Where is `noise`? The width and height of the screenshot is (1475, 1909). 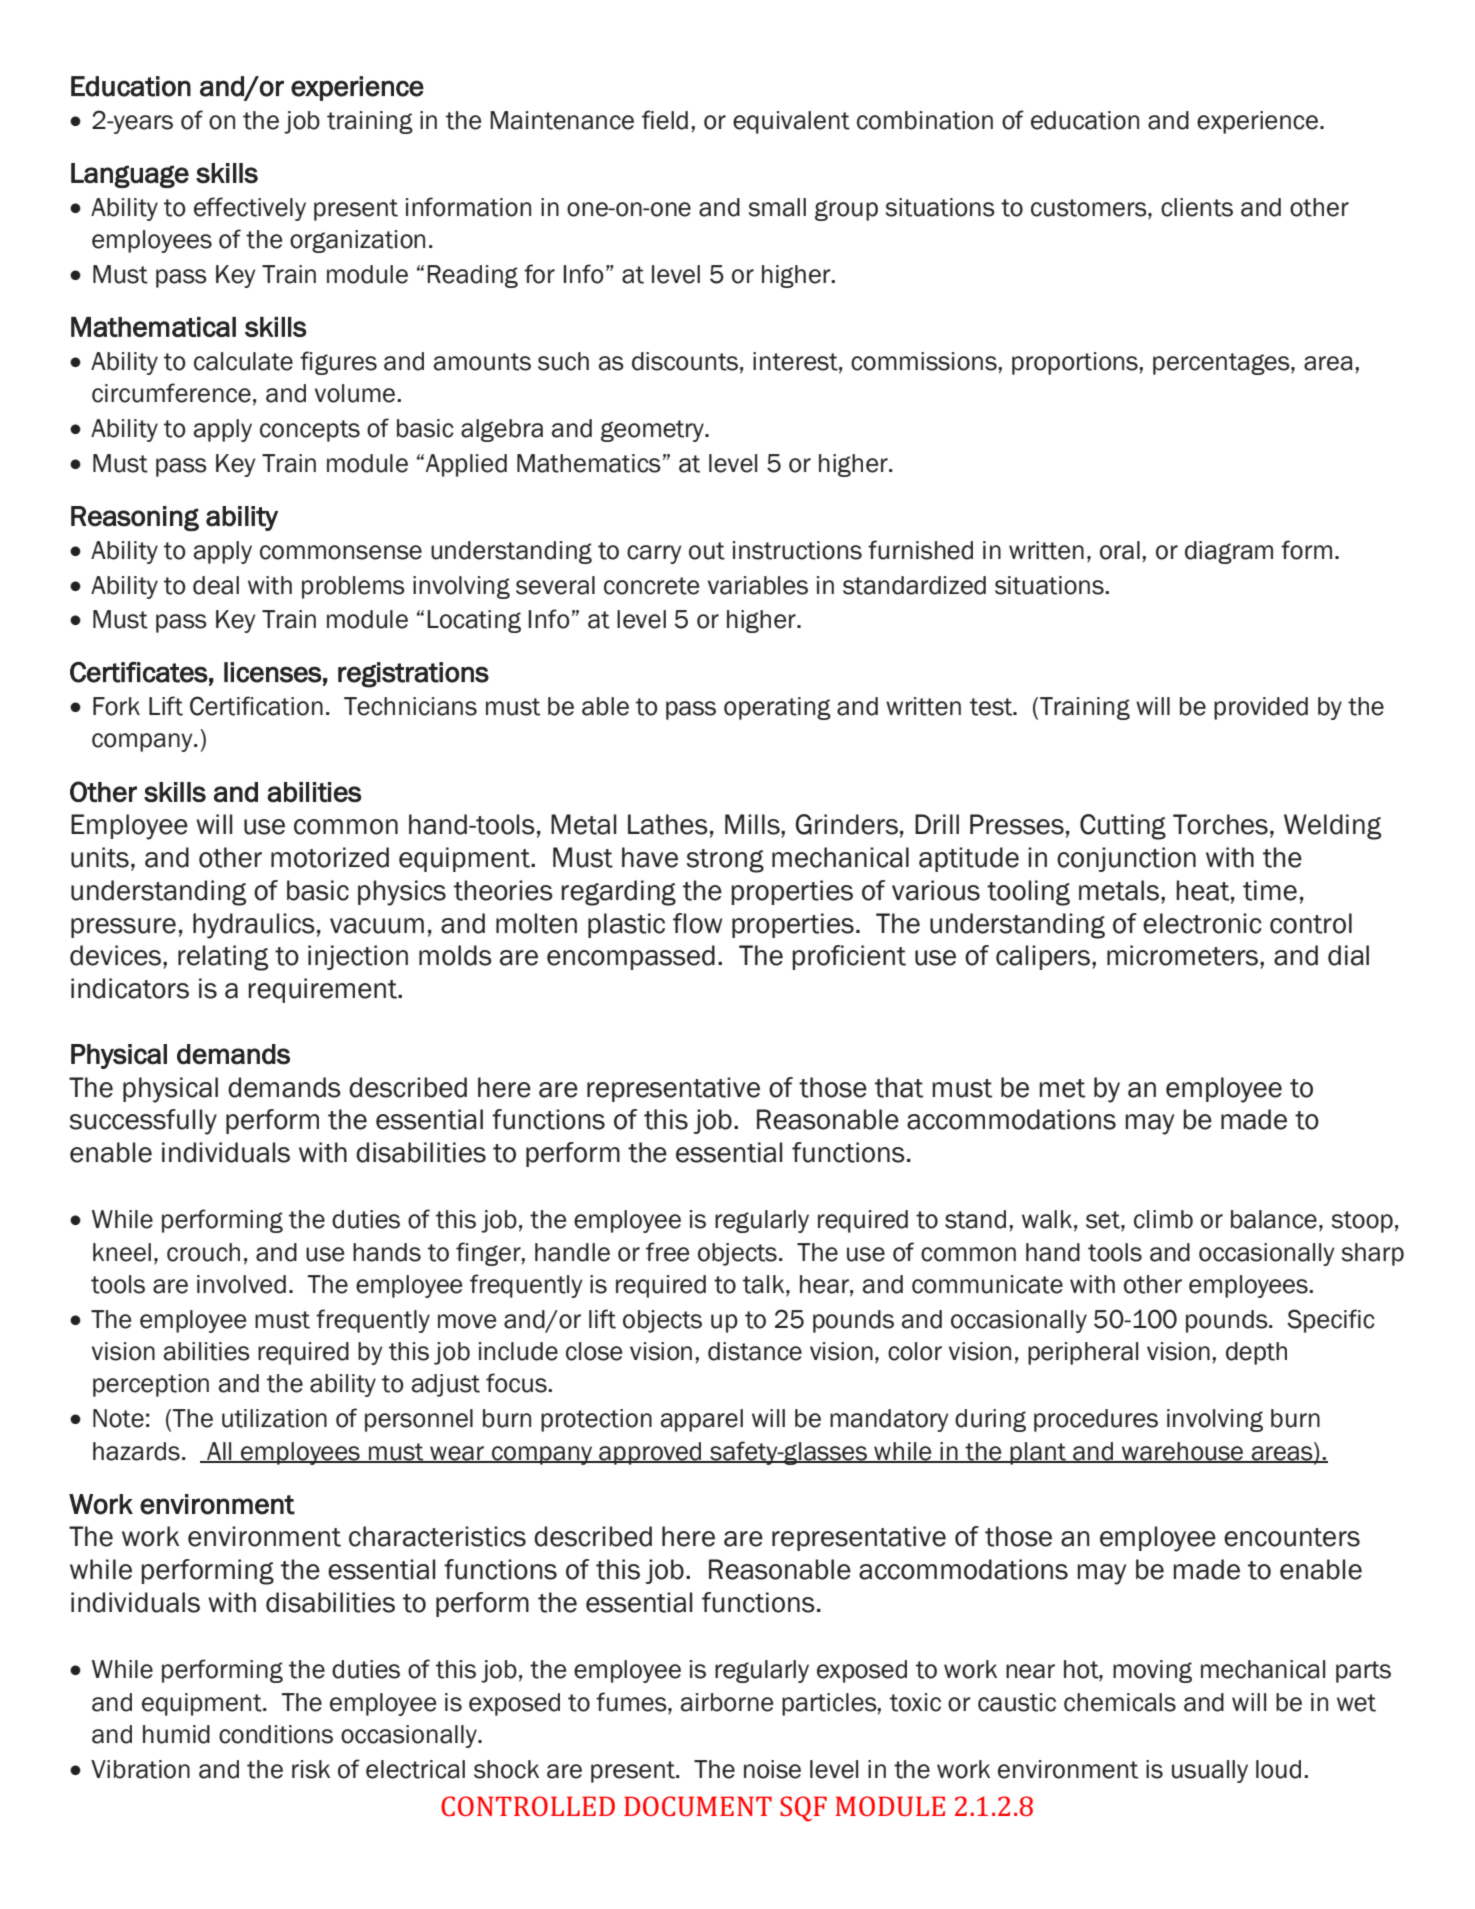
noise is located at coordinates (772, 1769).
